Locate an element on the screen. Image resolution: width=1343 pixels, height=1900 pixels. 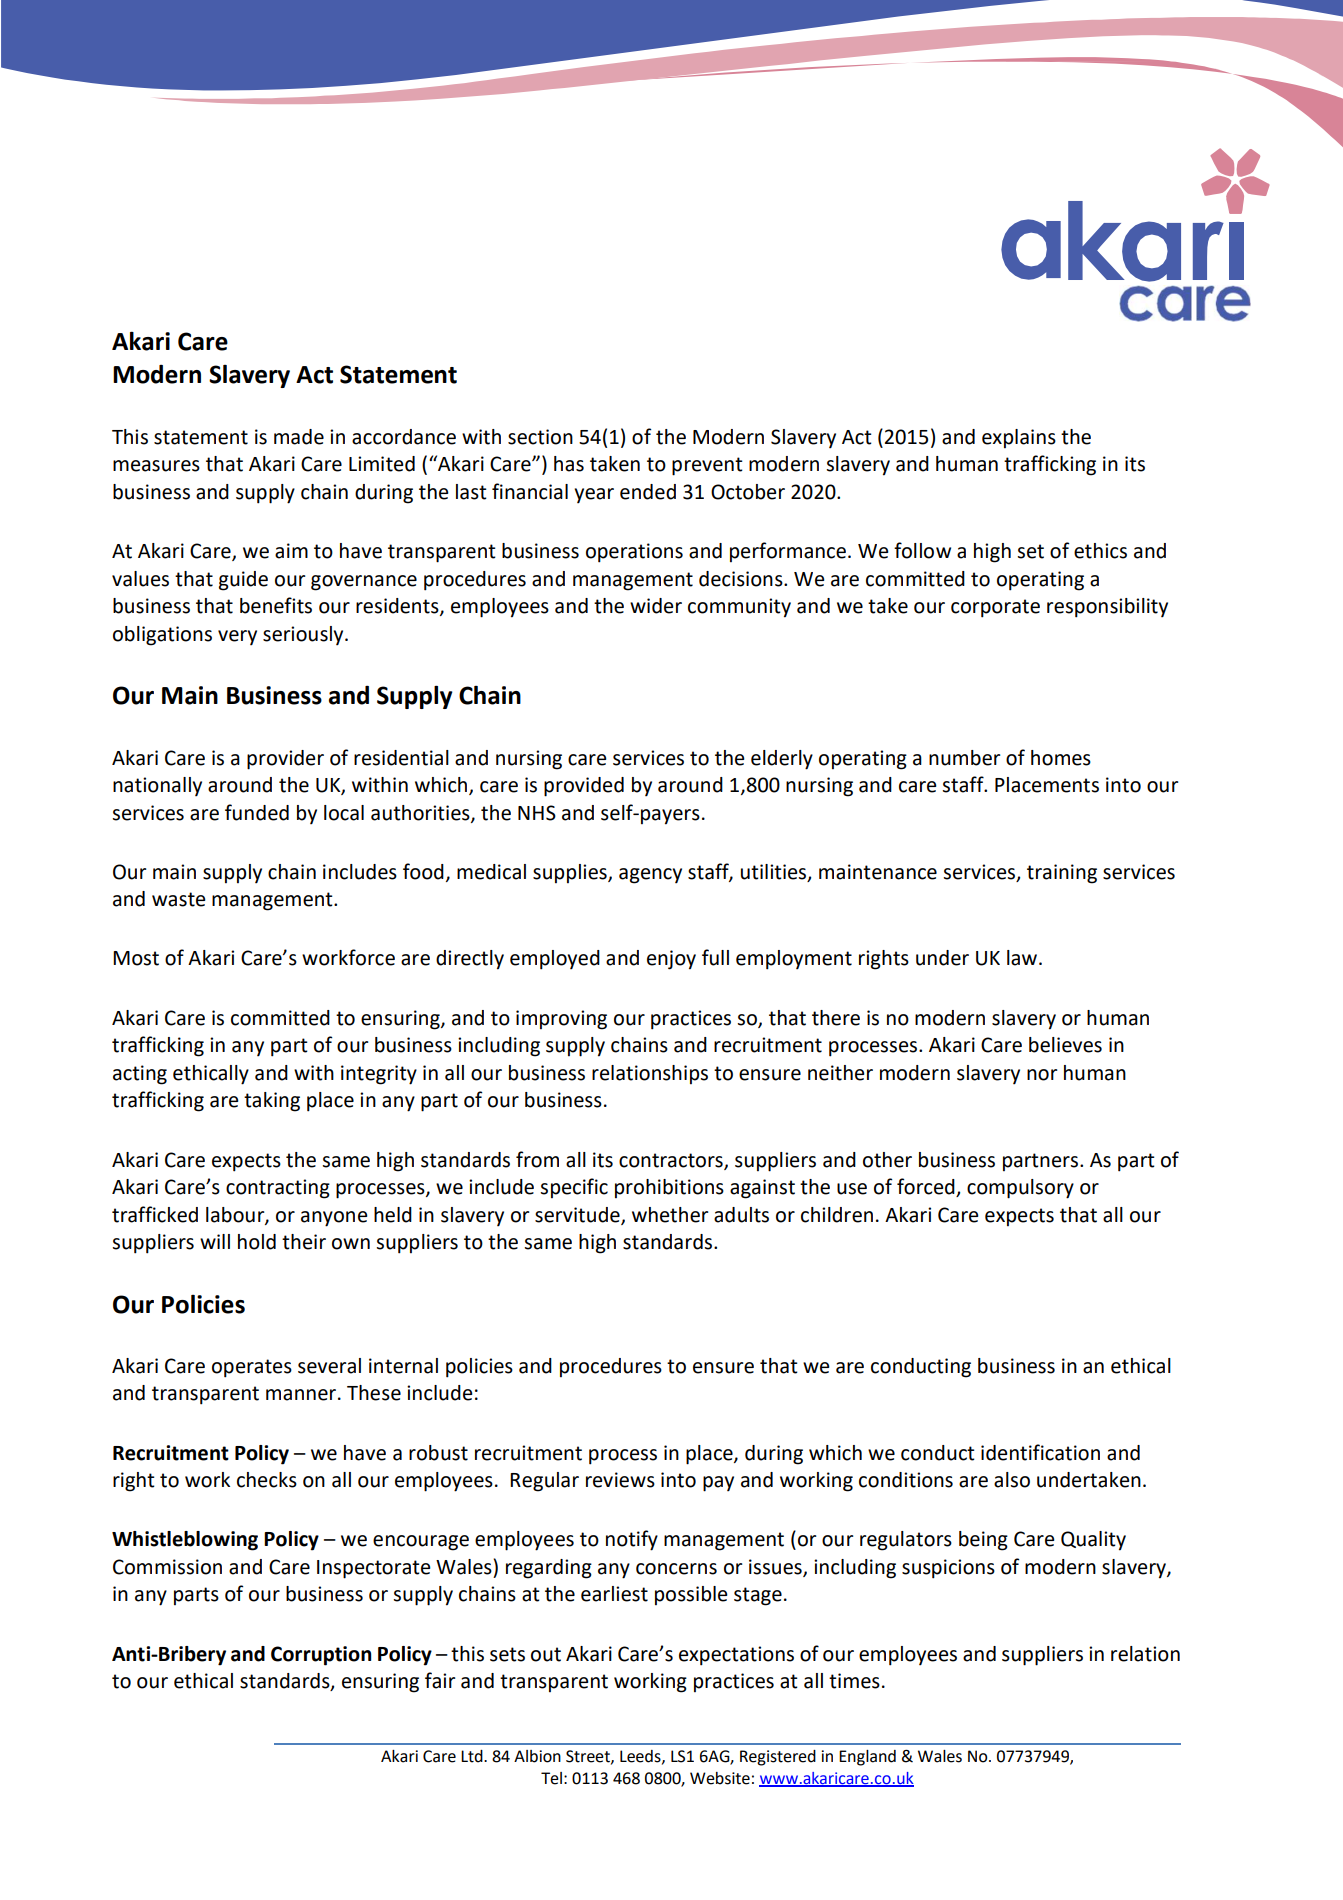
made is located at coordinates (299, 437).
